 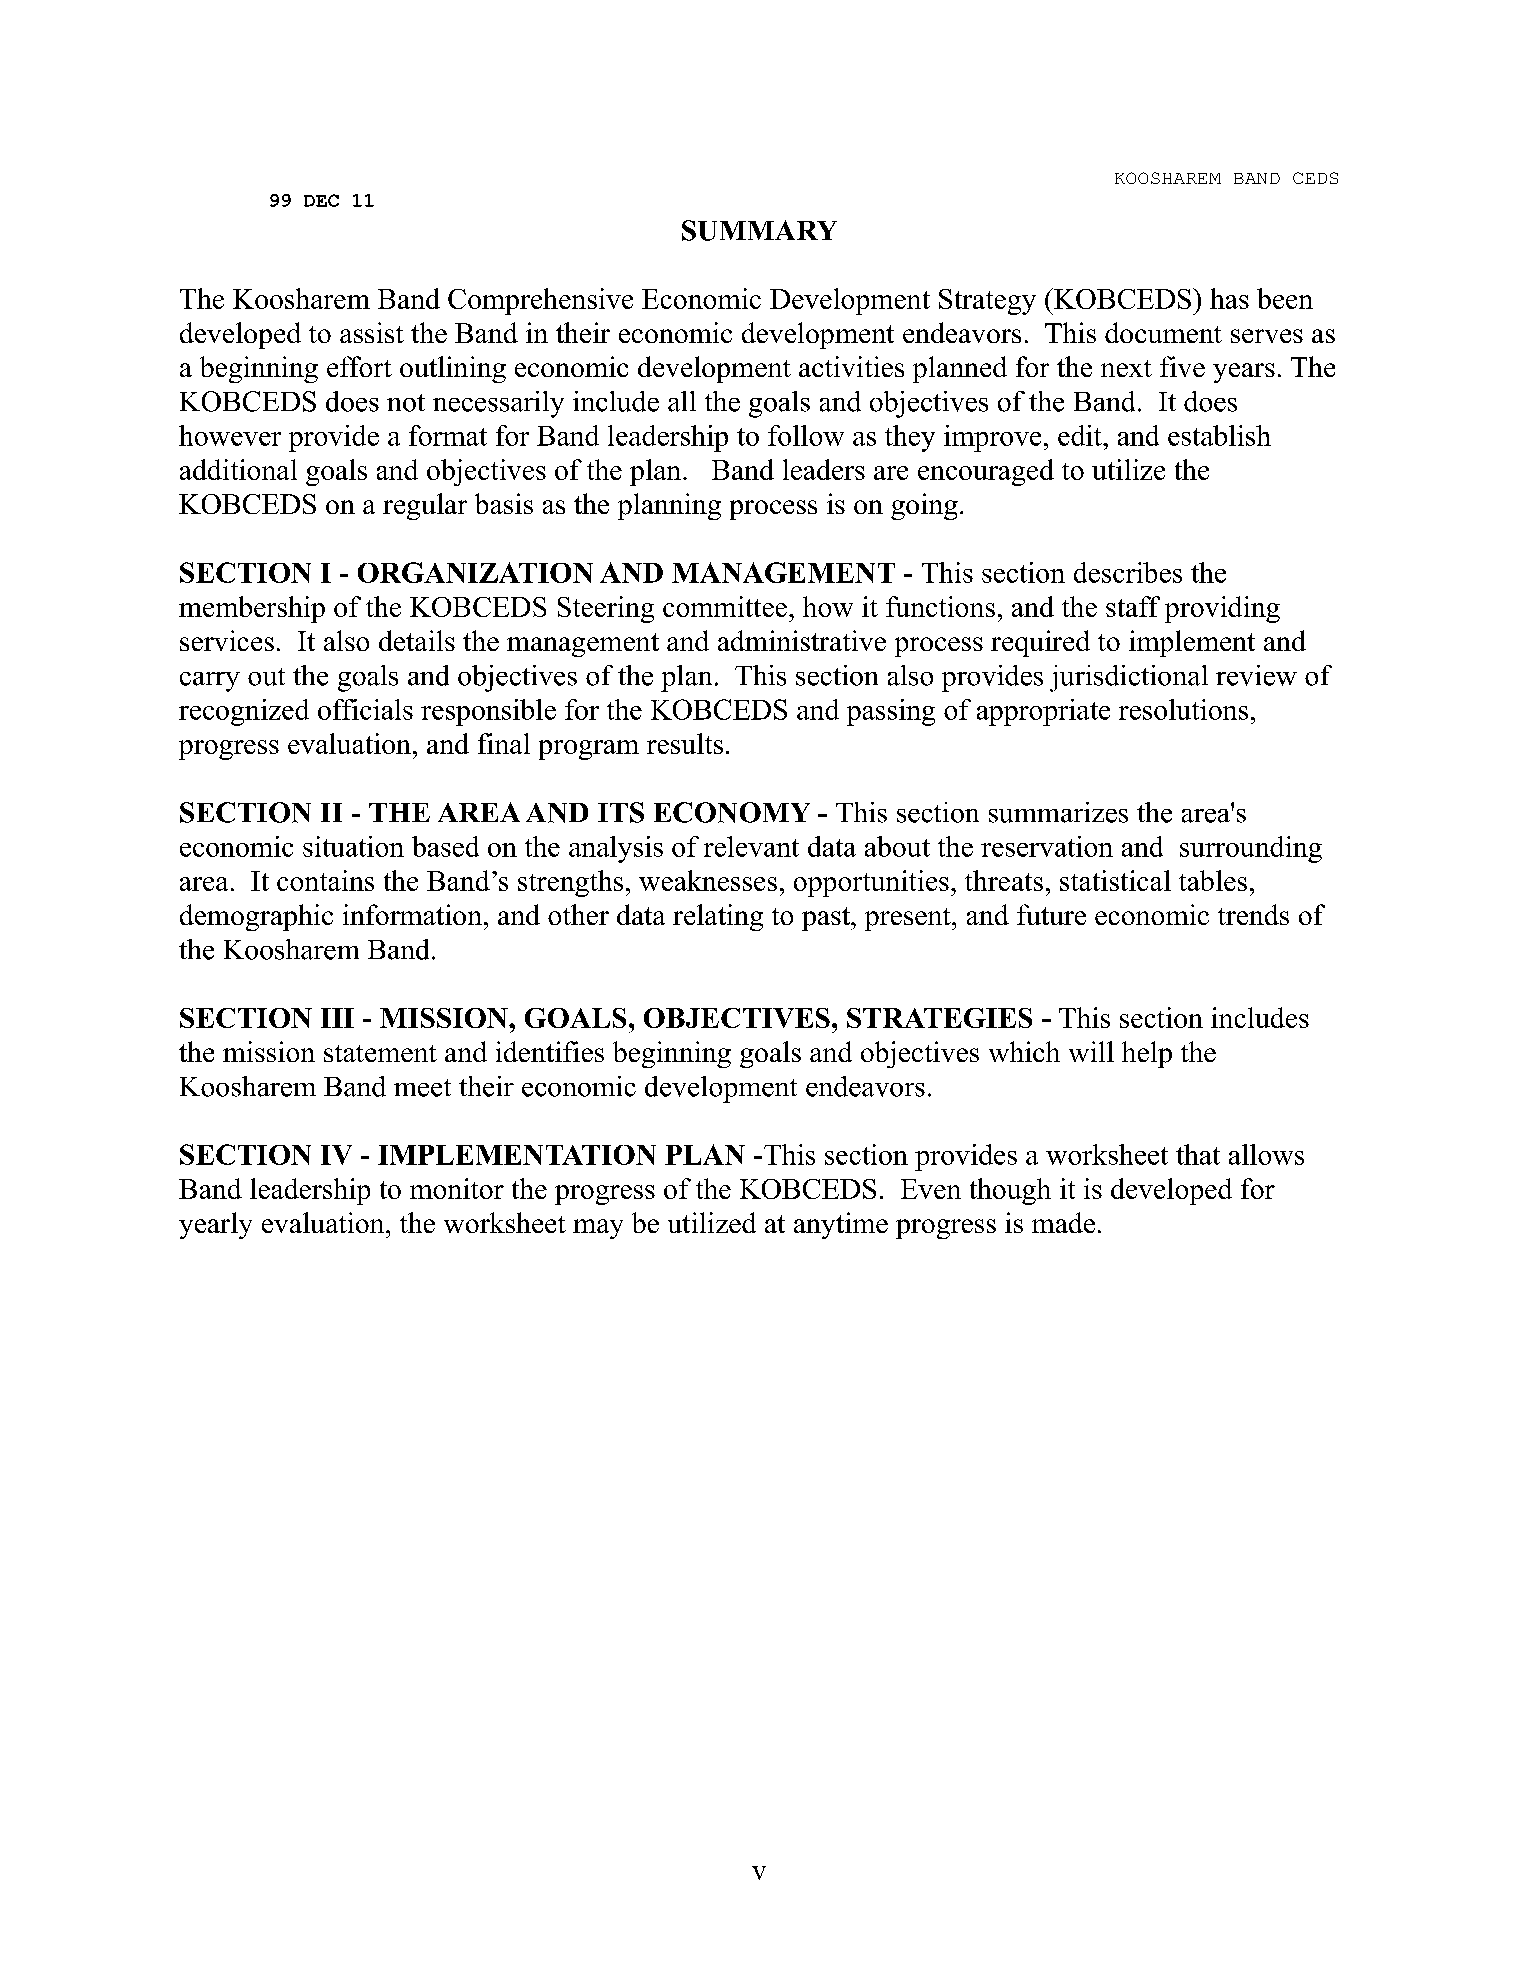 What do you see at coordinates (1115, 880) in the image?
I see `statistical` at bounding box center [1115, 880].
